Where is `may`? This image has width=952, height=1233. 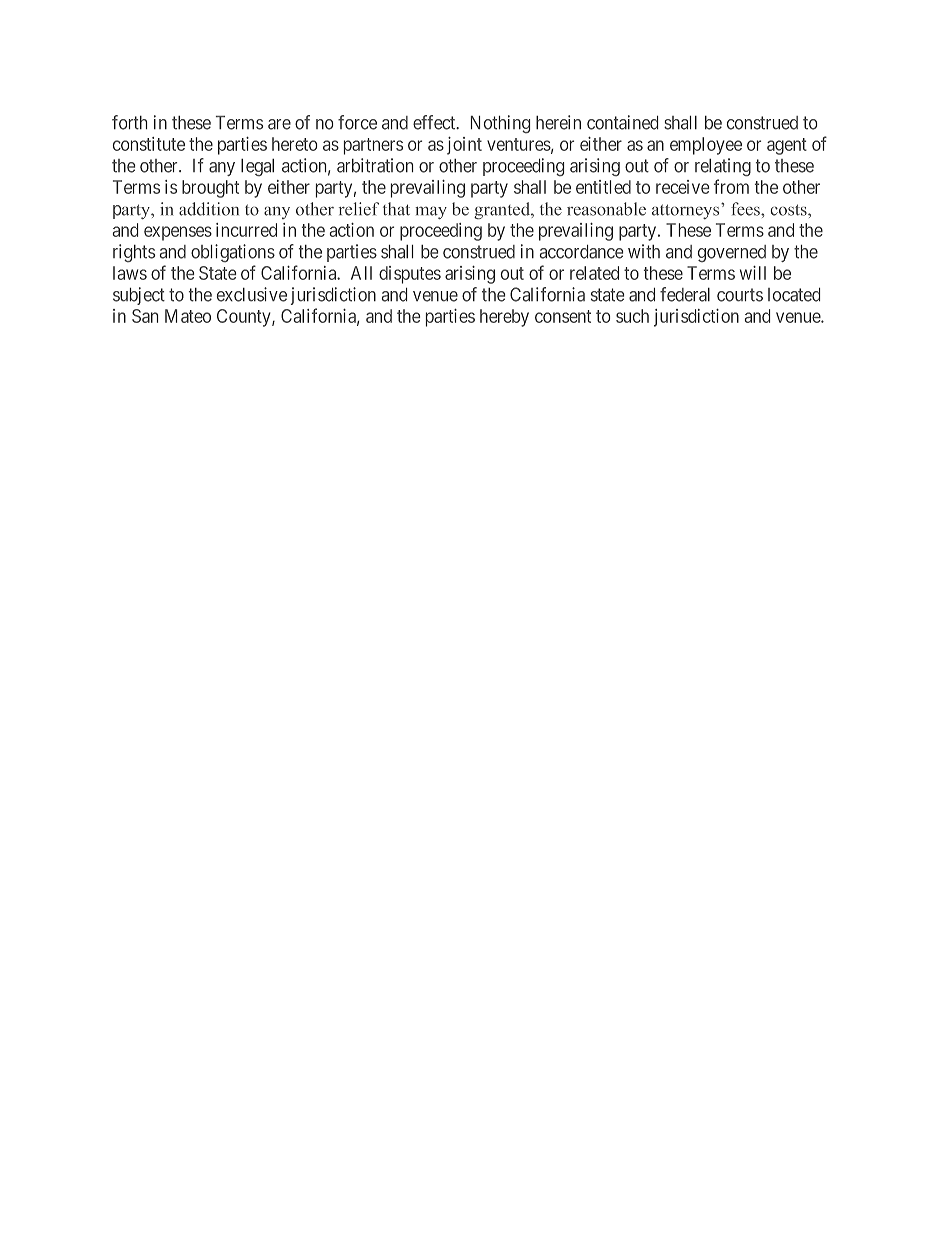 may is located at coordinates (431, 213).
